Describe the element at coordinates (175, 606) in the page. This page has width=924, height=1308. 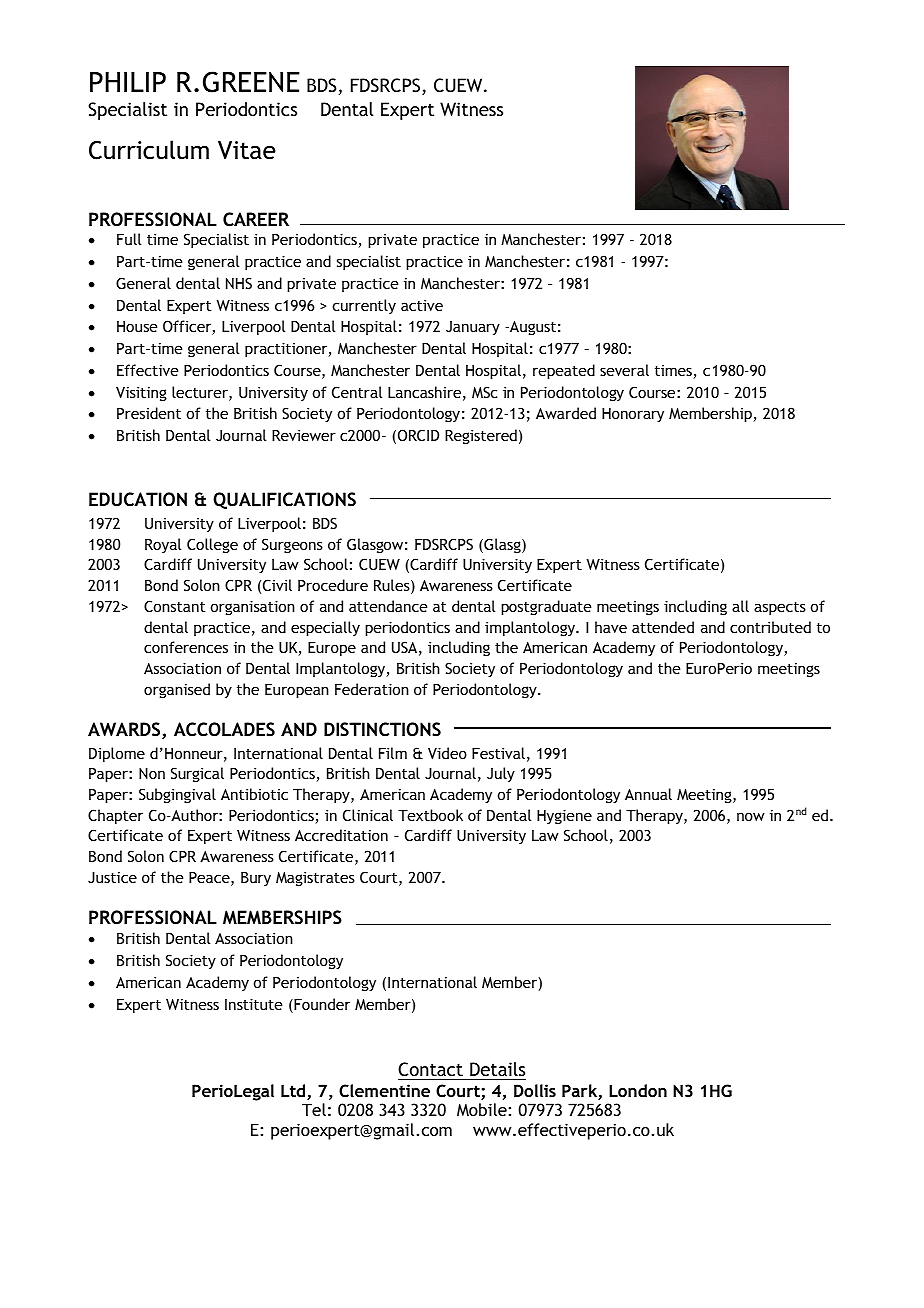
I see `Constant` at that location.
